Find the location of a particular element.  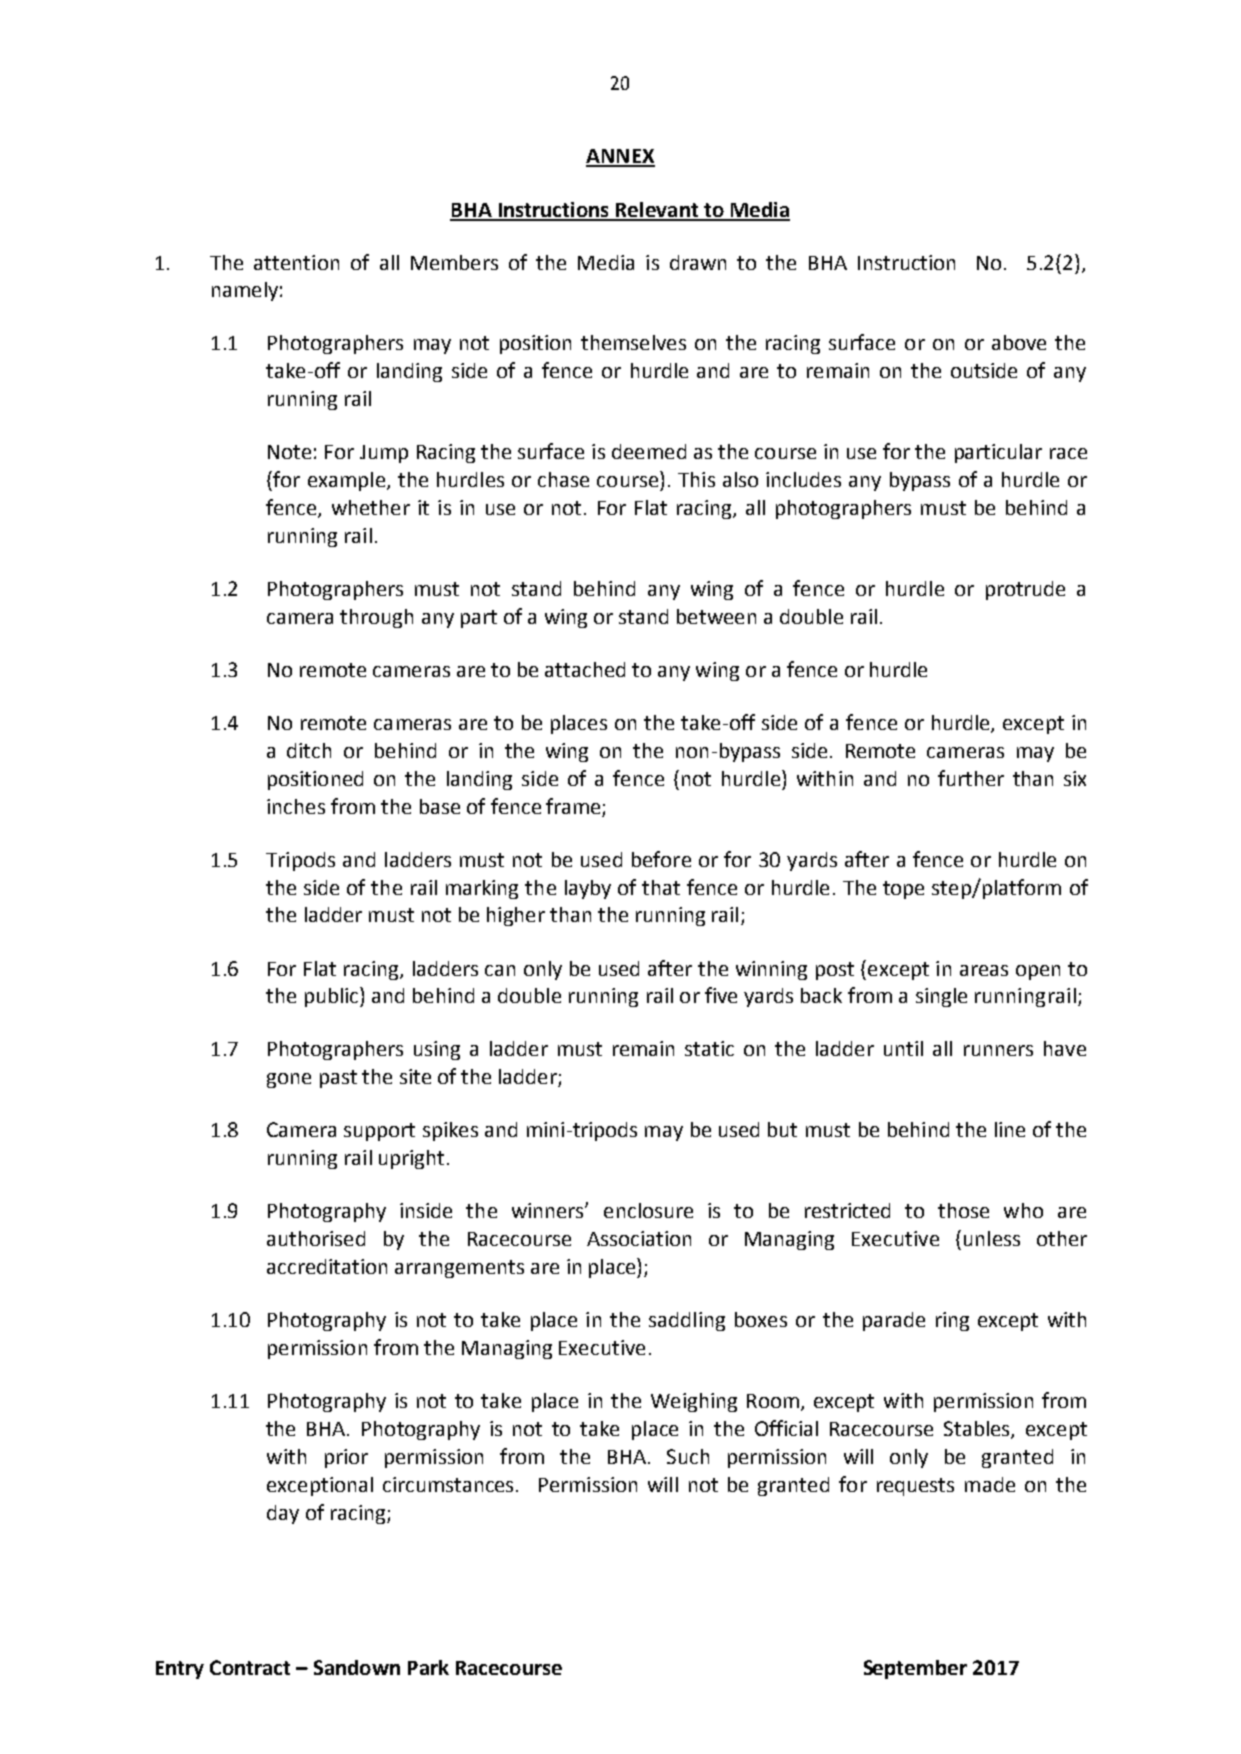

Contract is located at coordinates (250, 1667).
